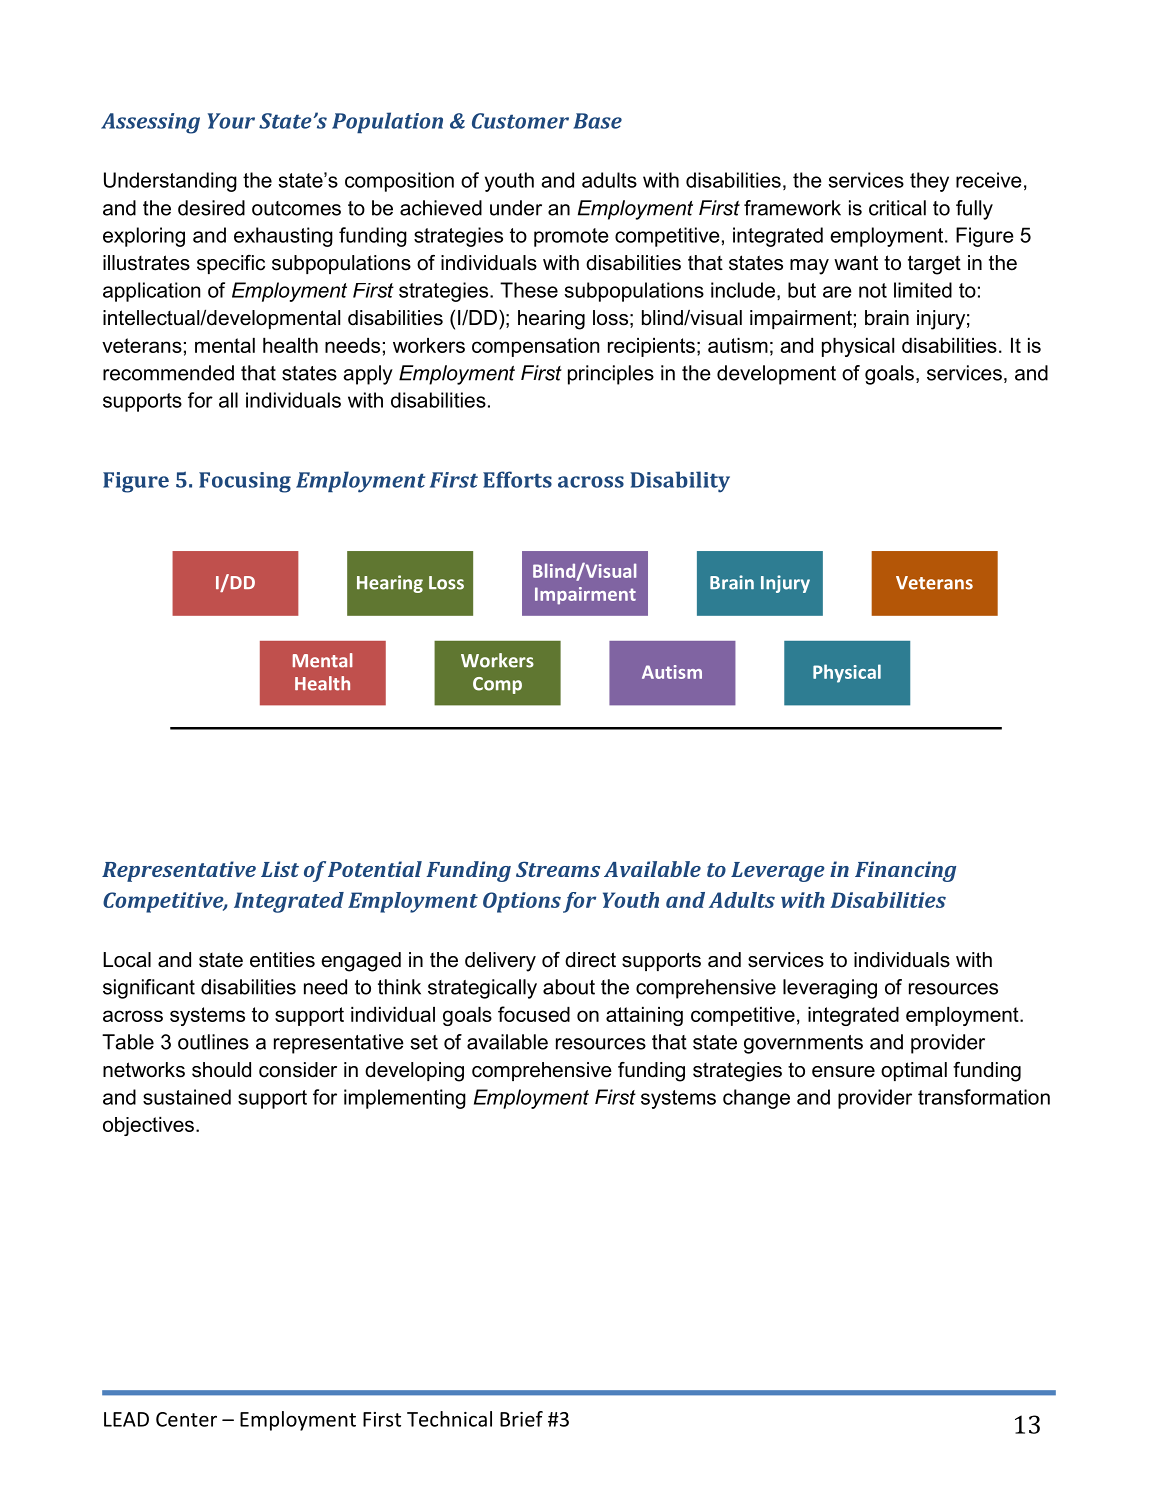 The height and width of the document is (1498, 1158). I want to click on Financing, so click(905, 871).
